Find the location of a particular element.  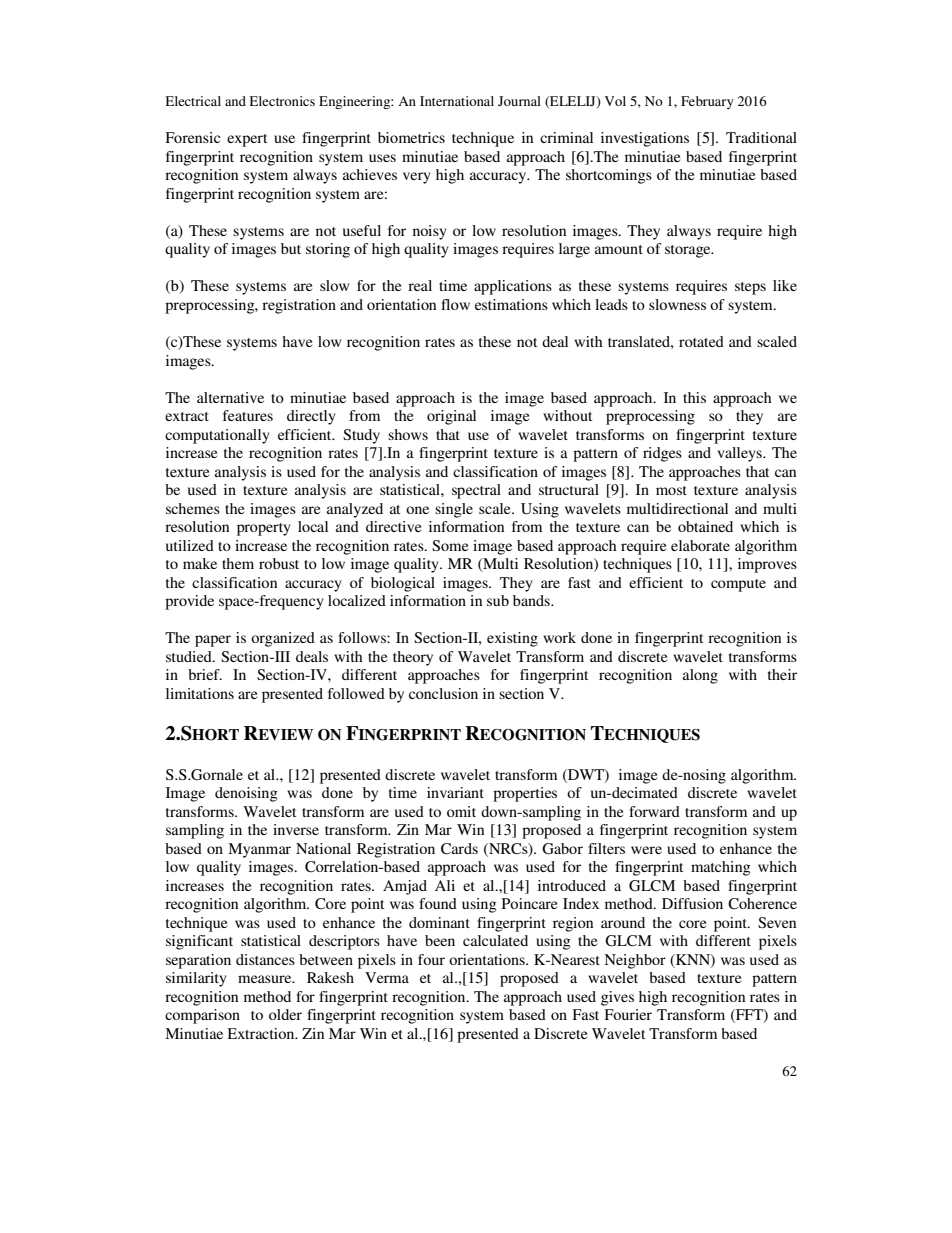

forward is located at coordinates (654, 811).
